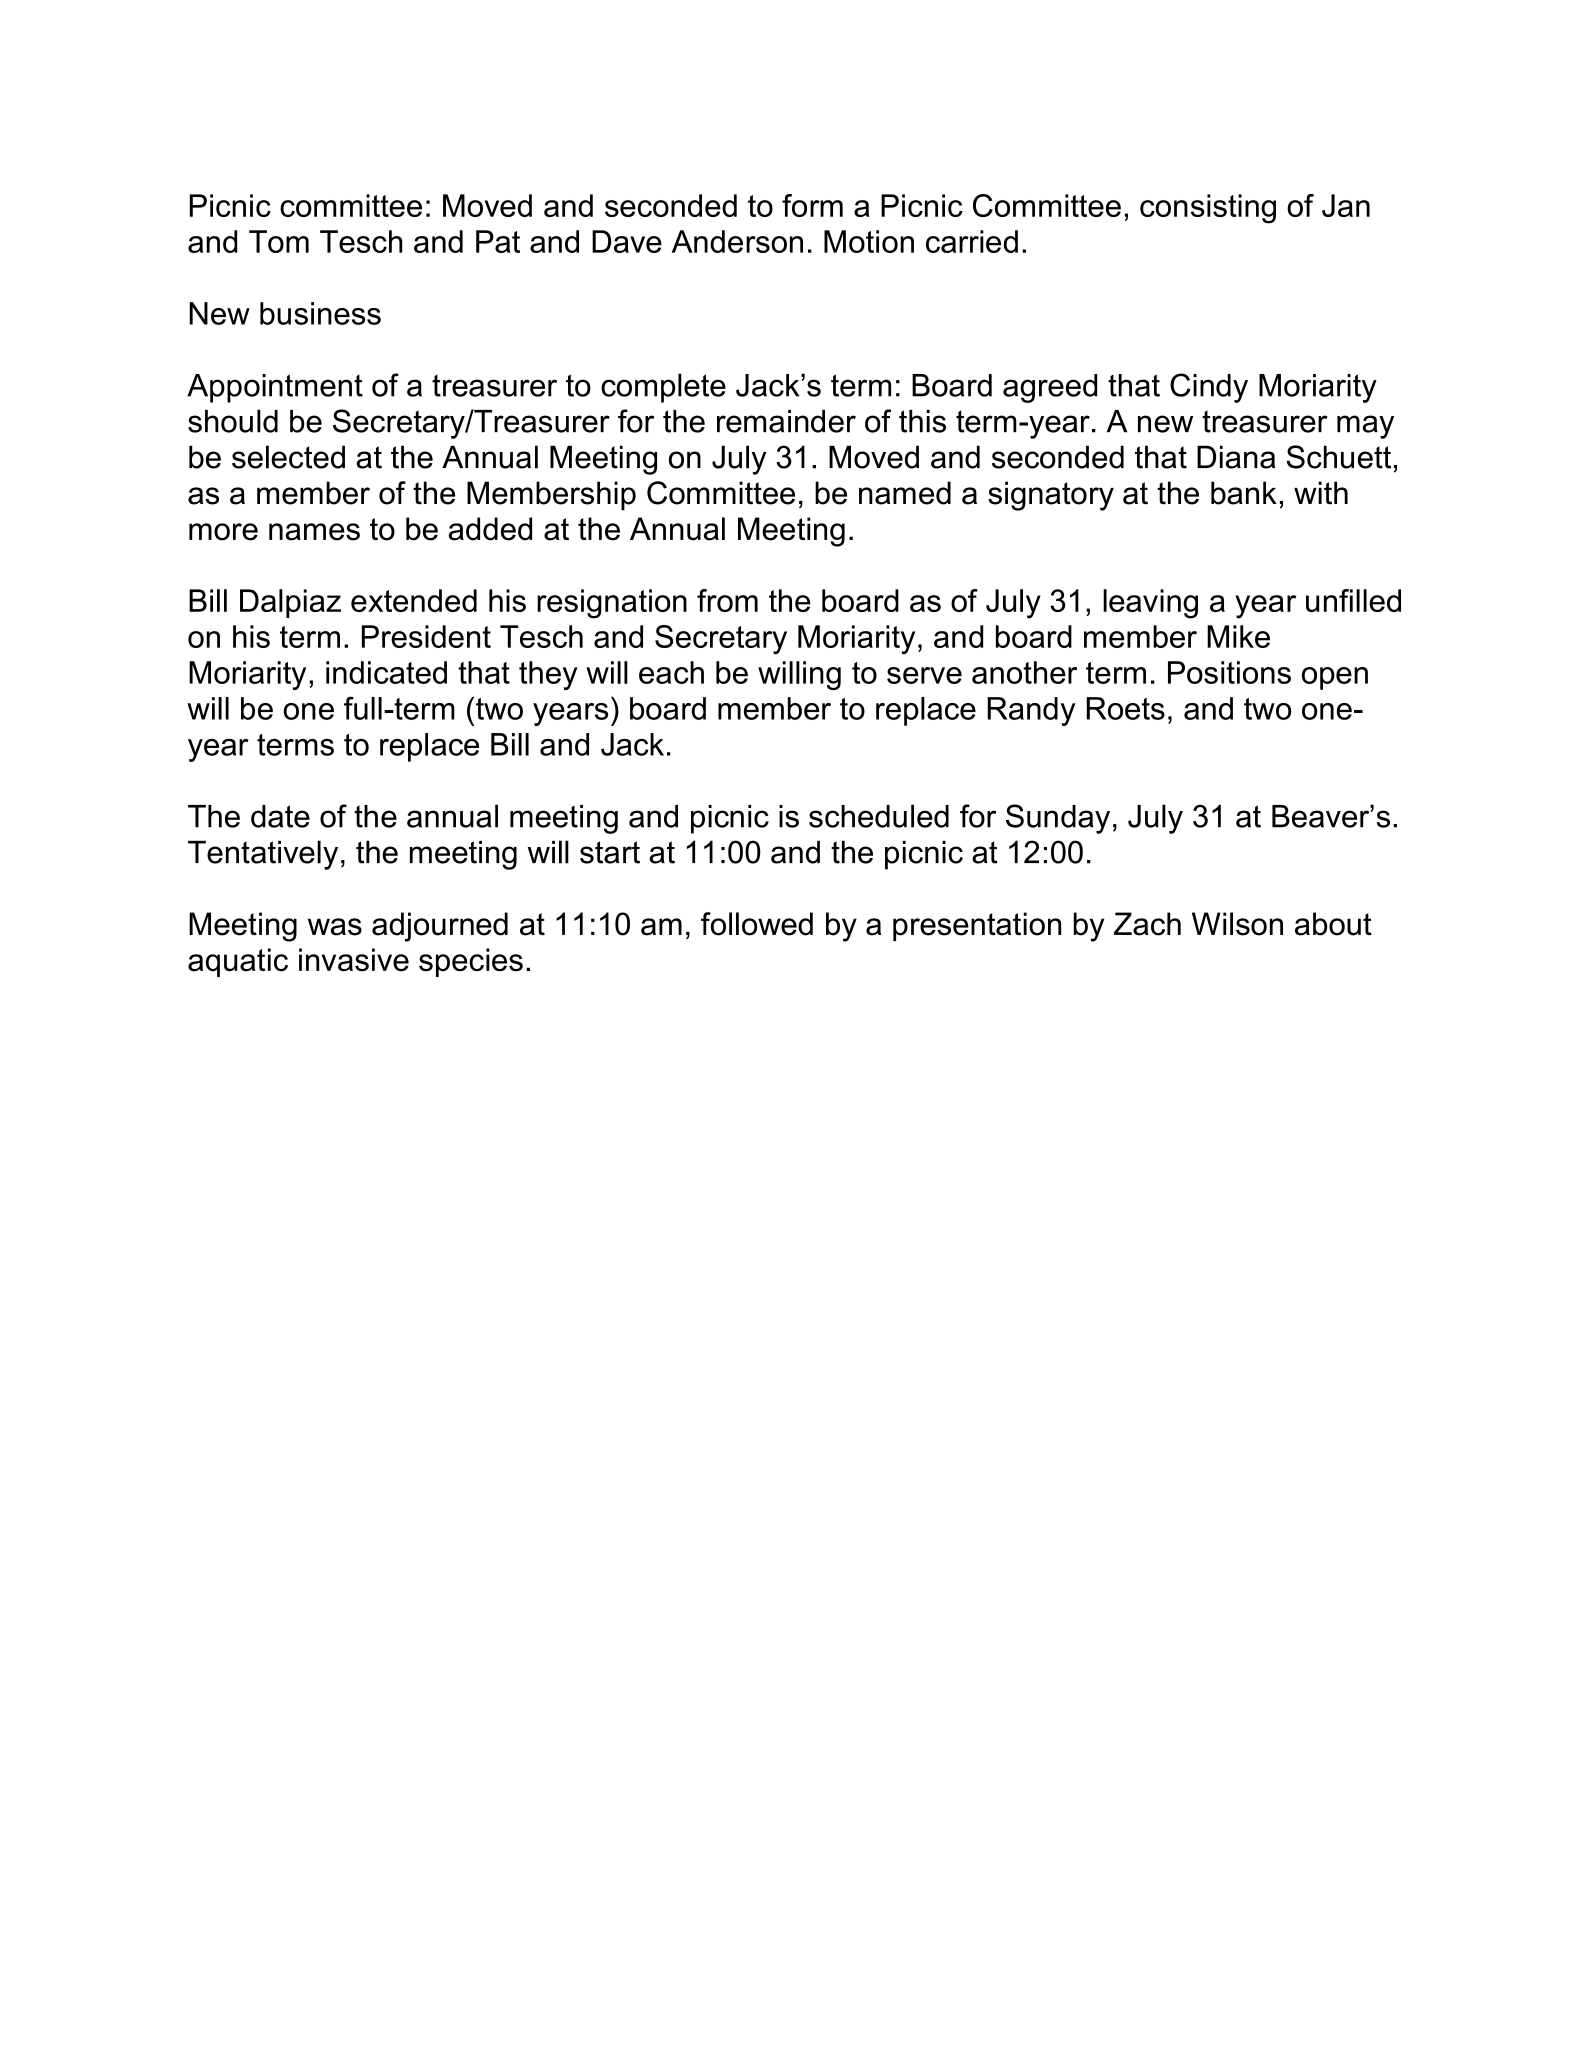  What do you see at coordinates (905, 493) in the screenshot?
I see `named` at bounding box center [905, 493].
